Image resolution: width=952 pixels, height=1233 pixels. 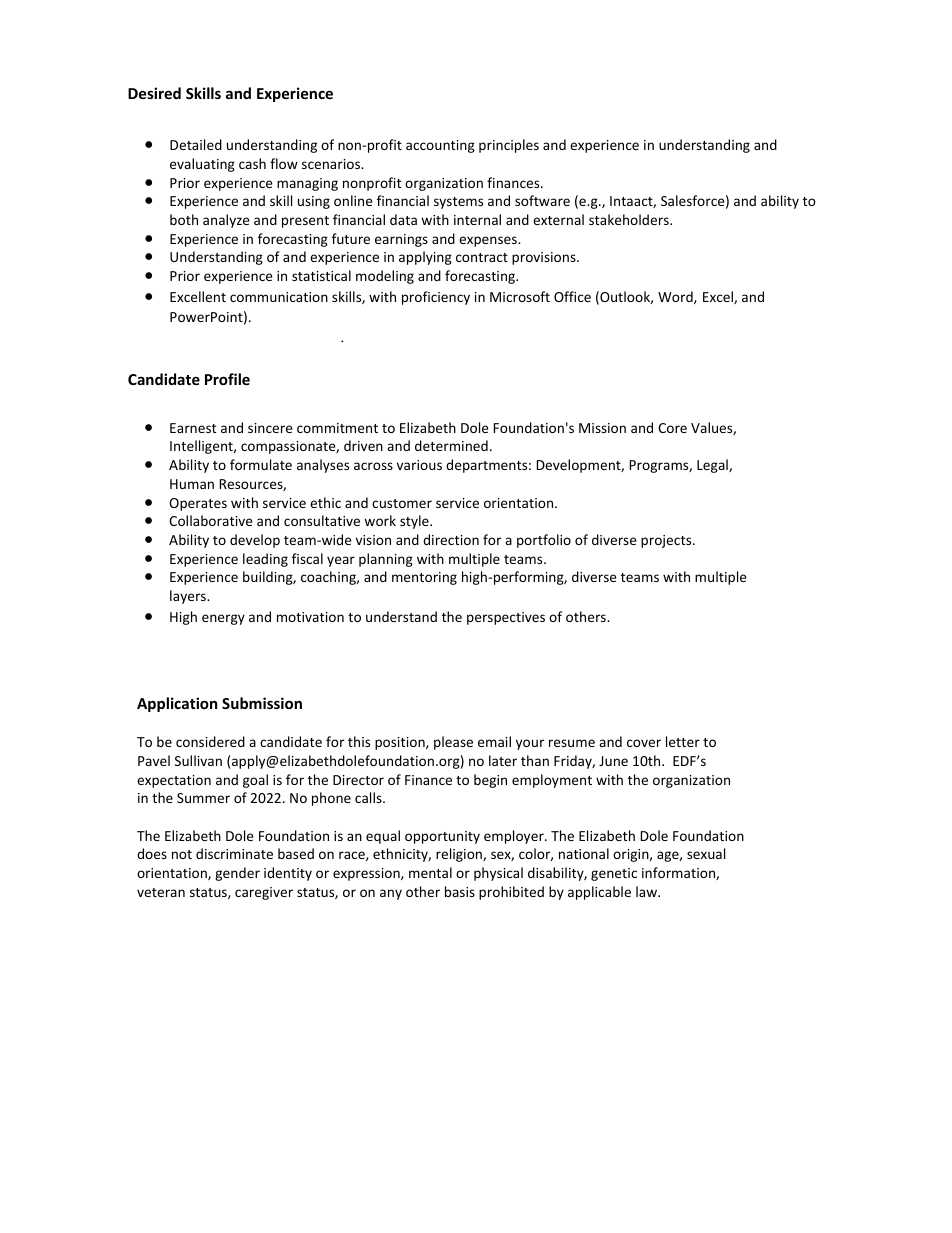 What do you see at coordinates (667, 541) in the screenshot?
I see `projects` at bounding box center [667, 541].
